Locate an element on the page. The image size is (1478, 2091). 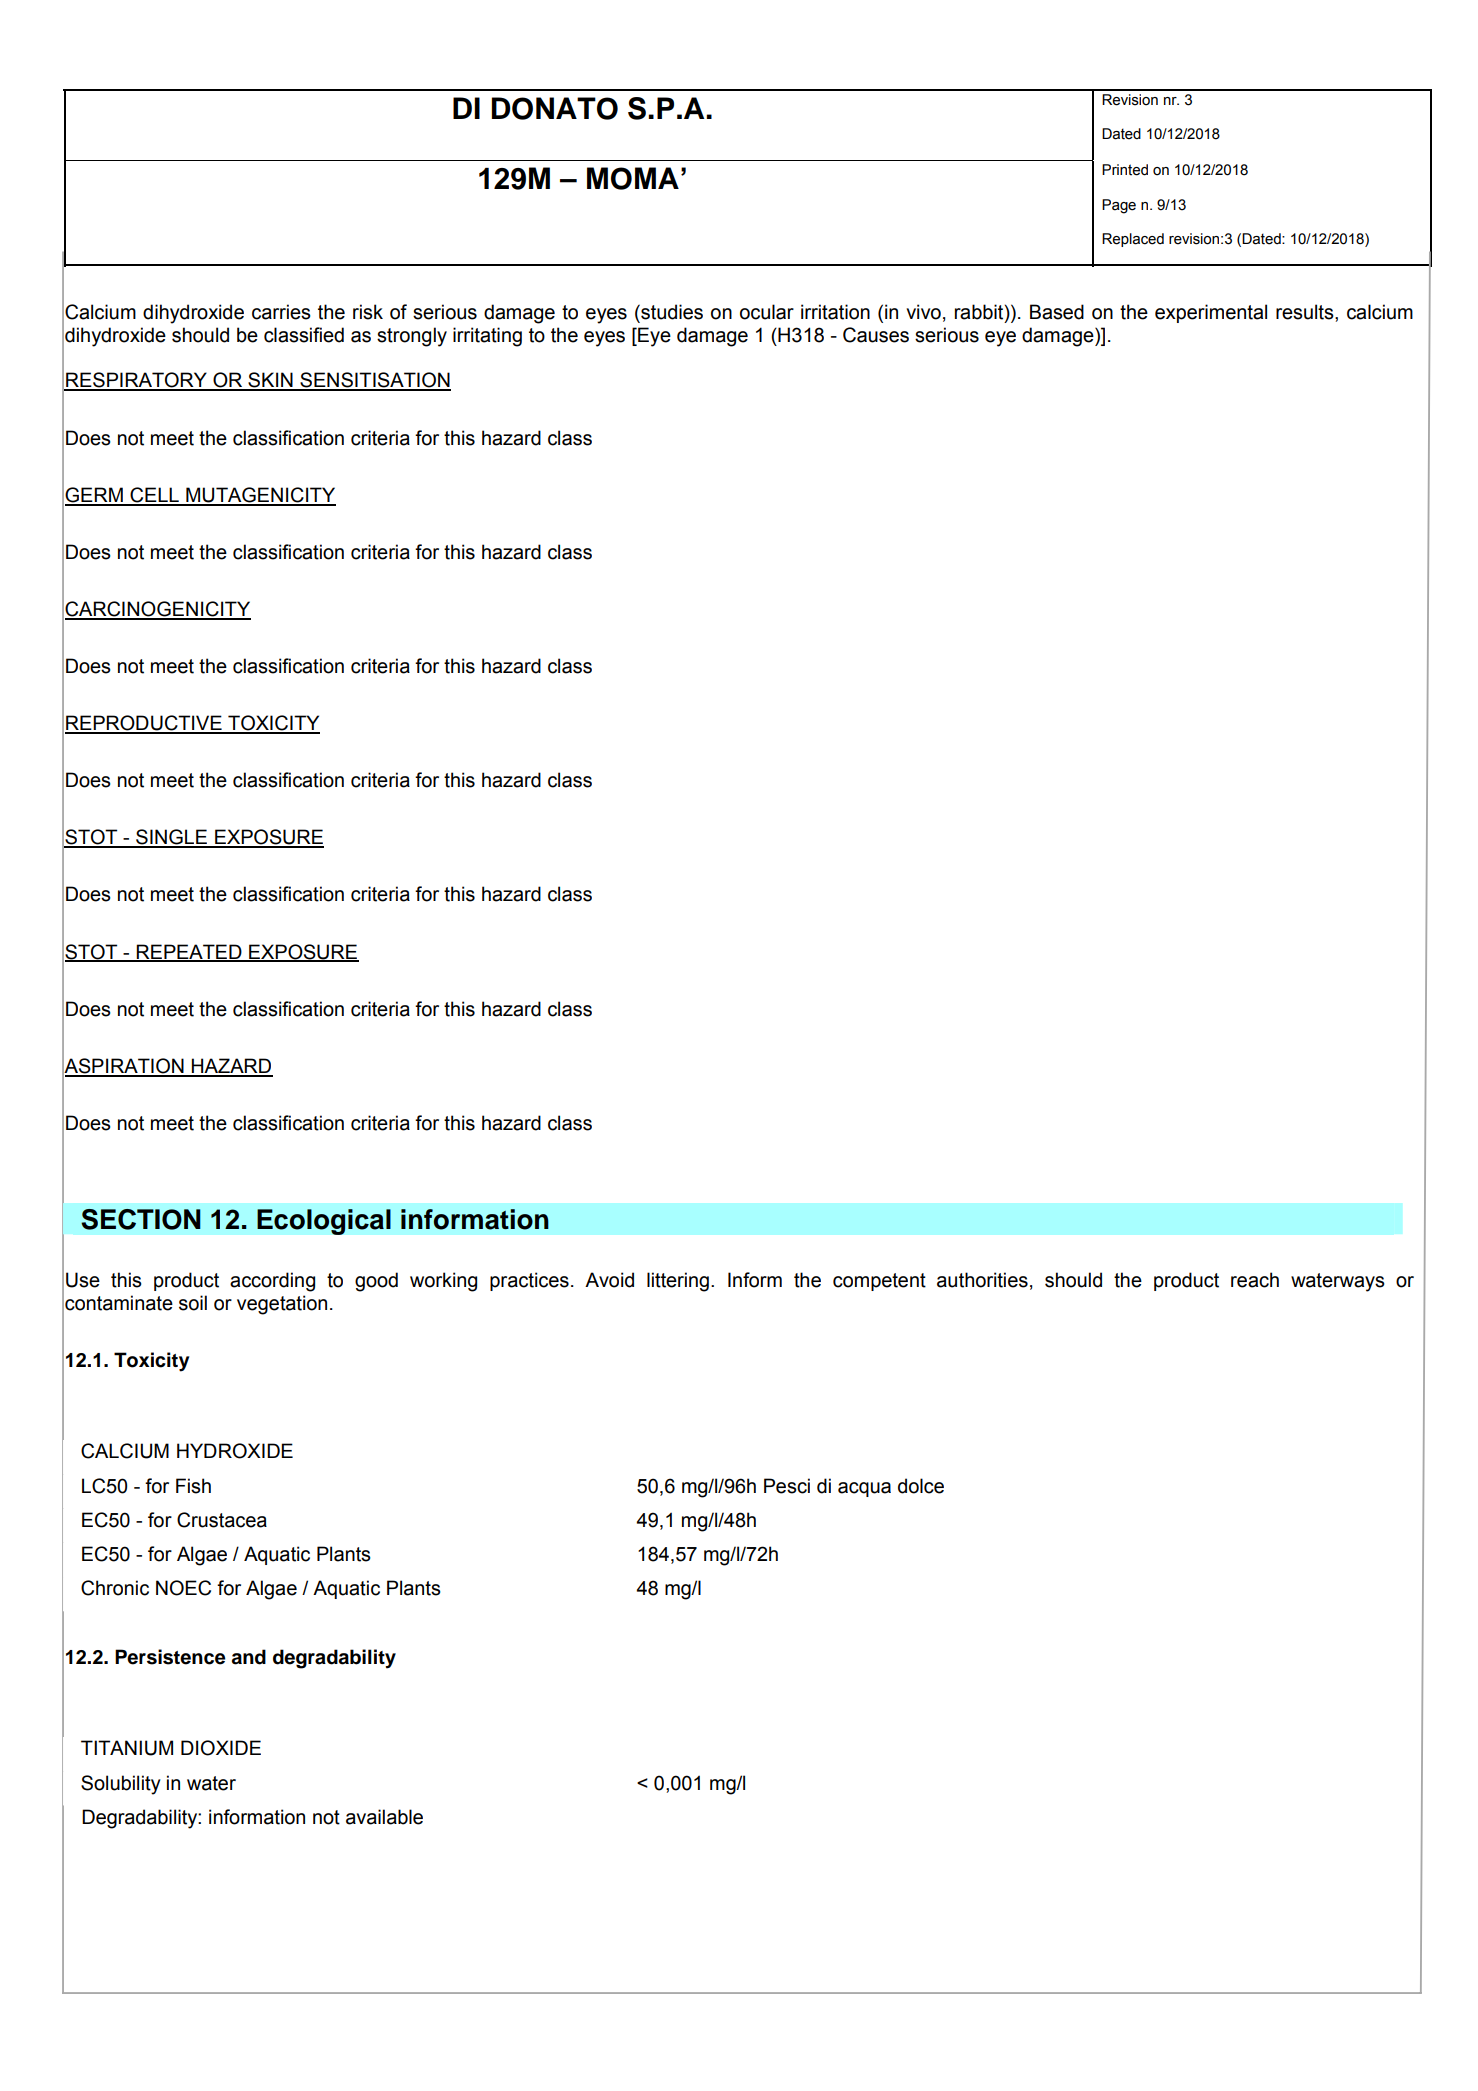
Avoid is located at coordinates (609, 1280).
